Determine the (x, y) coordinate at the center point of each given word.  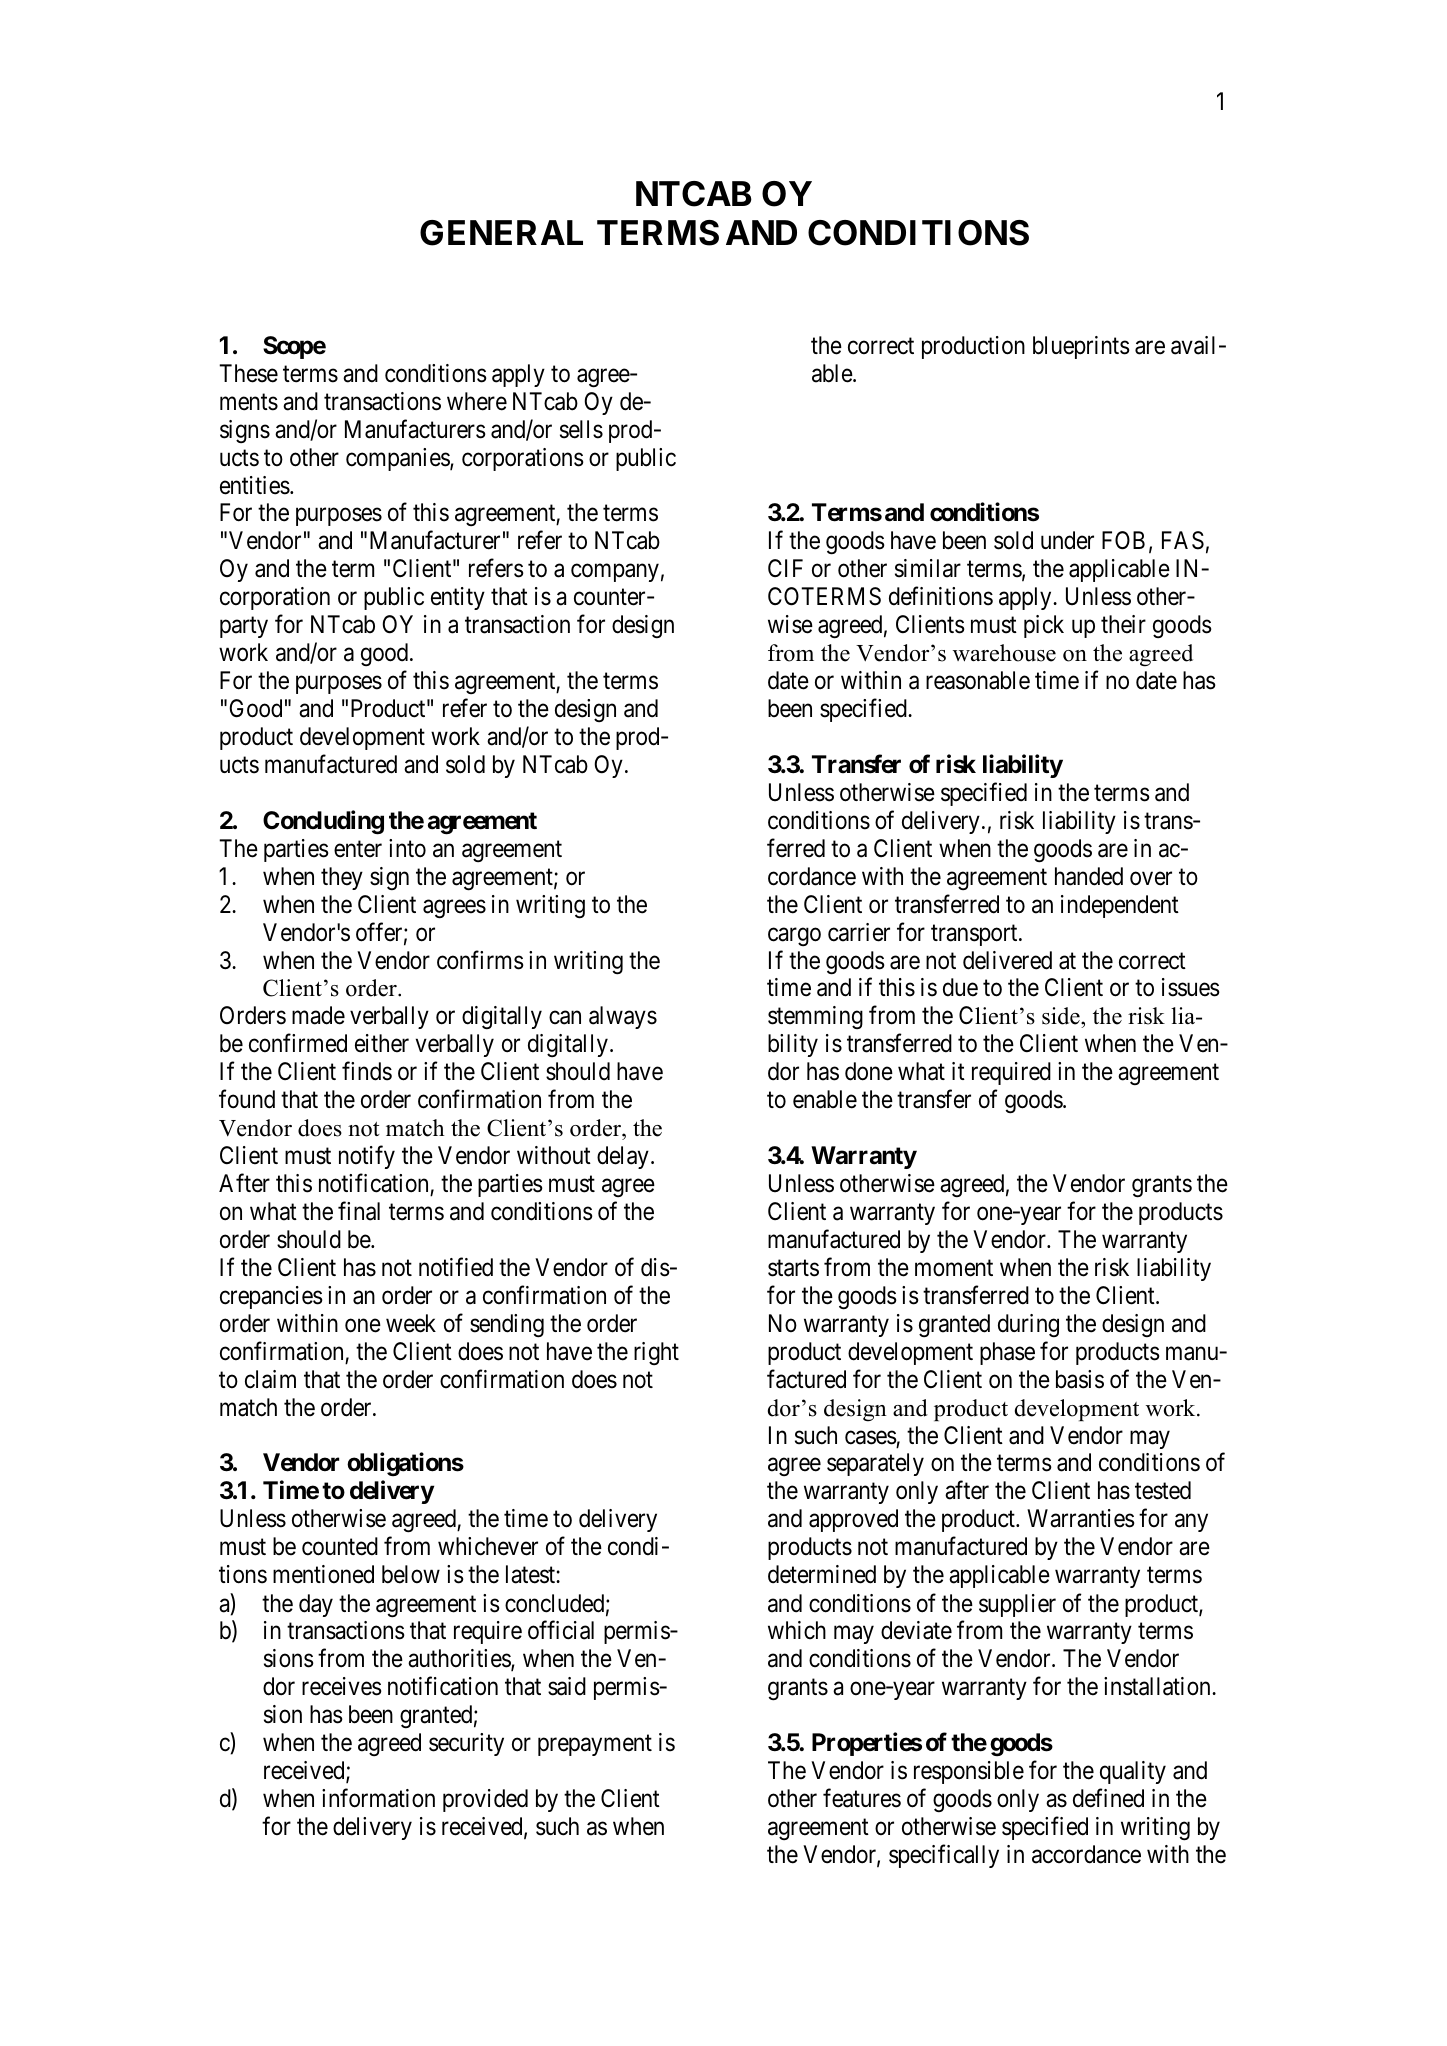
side (1062, 1017)
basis (1080, 1379)
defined (1108, 1798)
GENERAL (501, 233)
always (623, 1017)
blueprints (1081, 347)
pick (1044, 626)
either (382, 1043)
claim (270, 1379)
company (615, 573)
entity (458, 598)
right (656, 1353)
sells (581, 429)
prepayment (595, 1745)
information (378, 1798)
